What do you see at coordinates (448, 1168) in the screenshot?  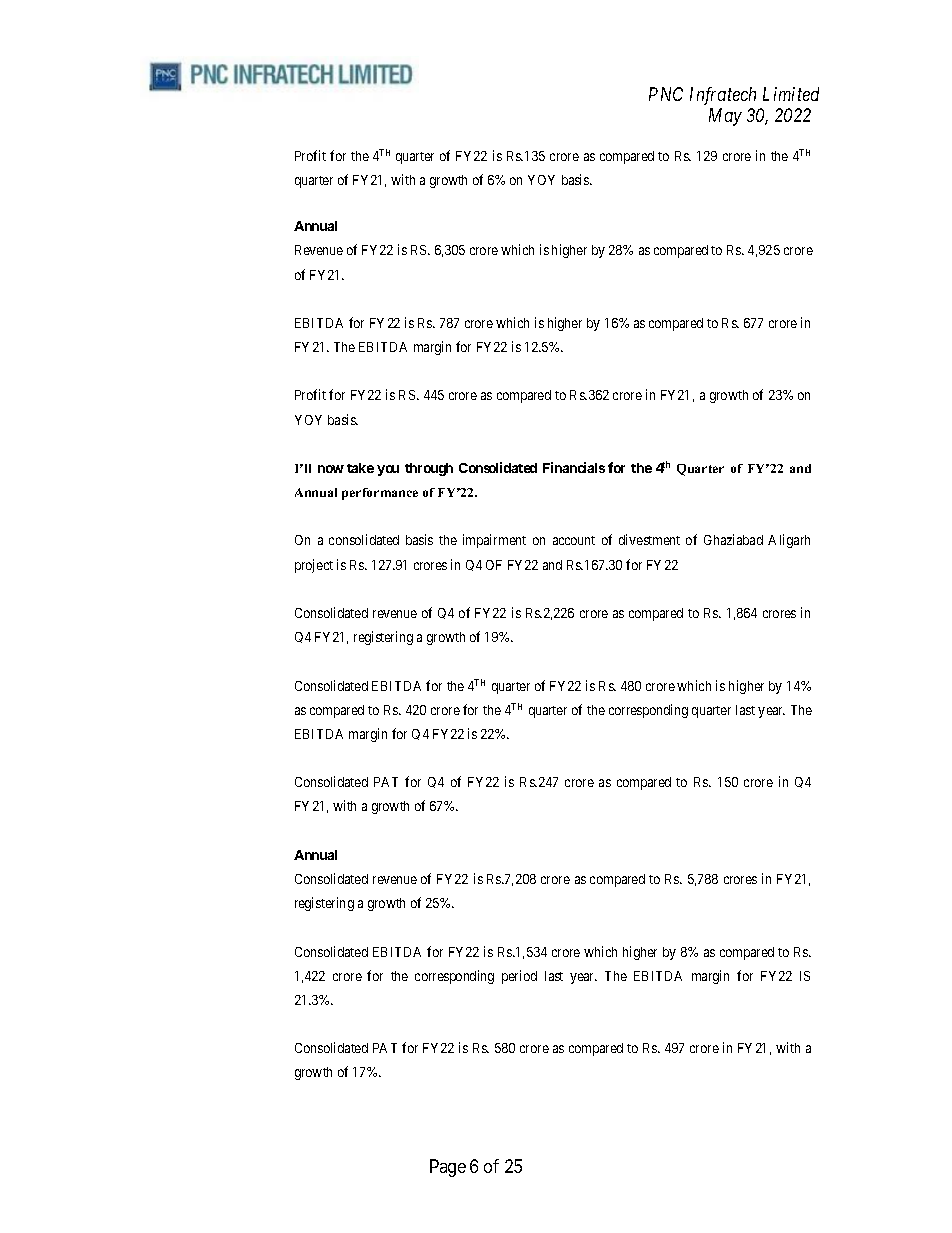 I see `Page` at bounding box center [448, 1168].
